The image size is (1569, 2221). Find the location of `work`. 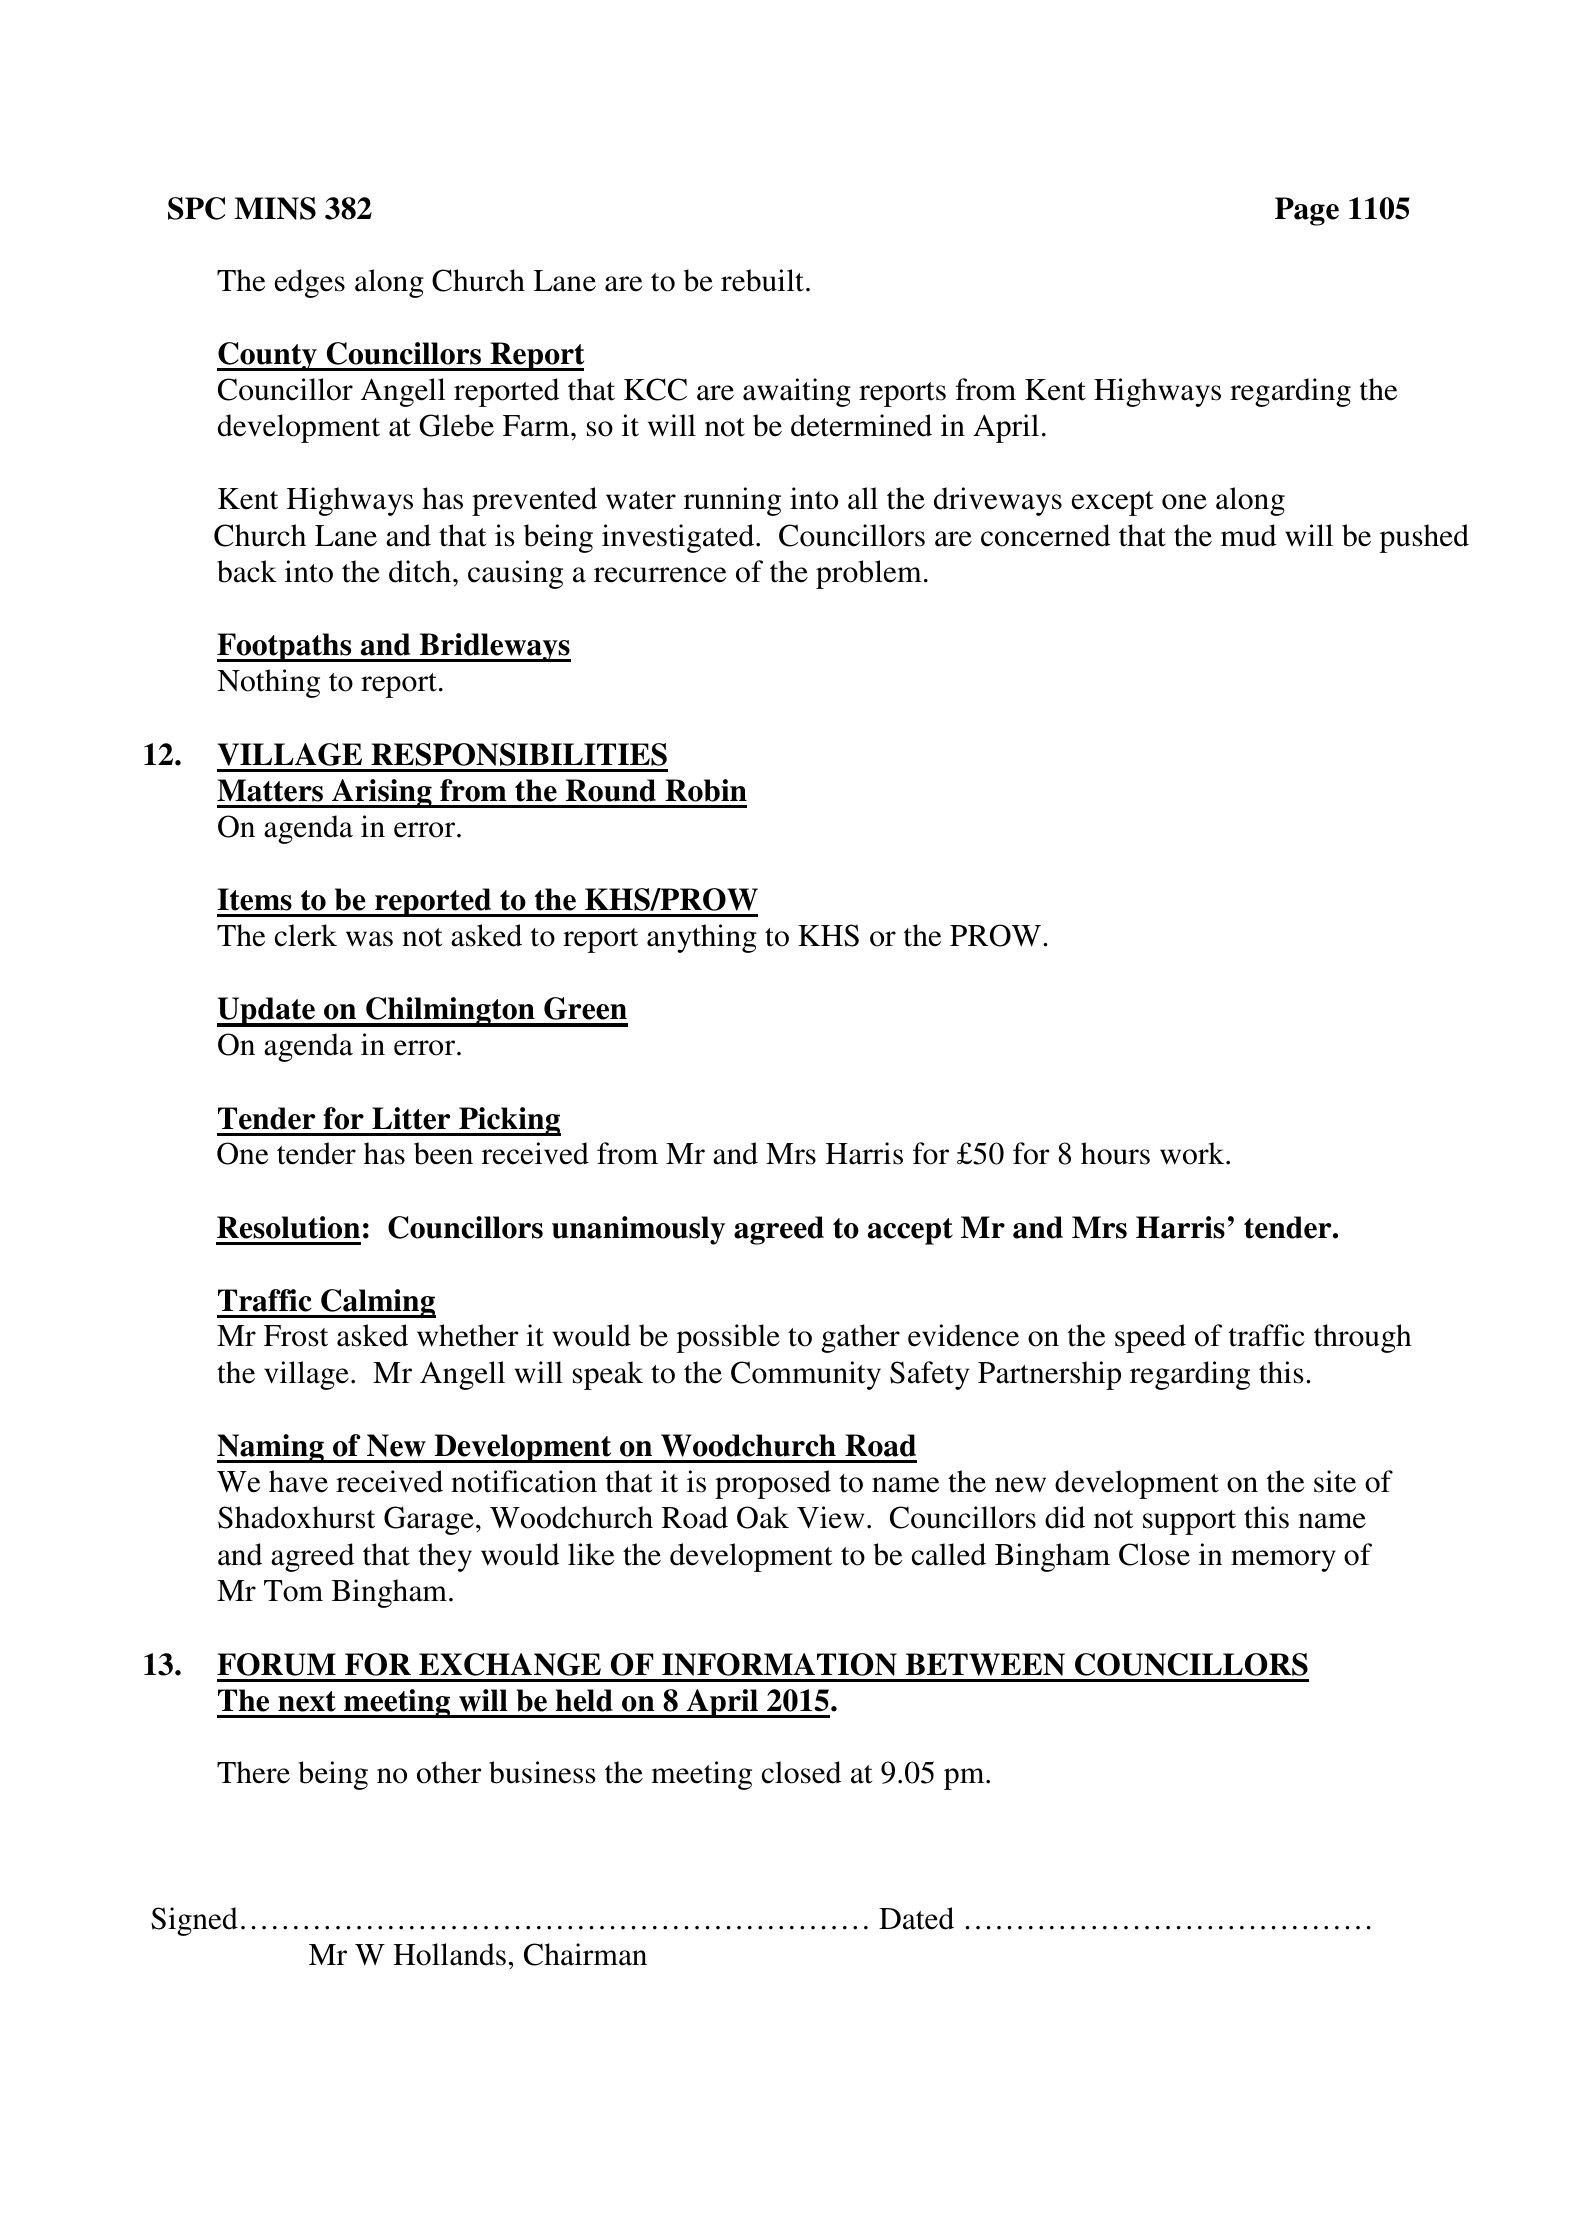

work is located at coordinates (1193, 1153).
